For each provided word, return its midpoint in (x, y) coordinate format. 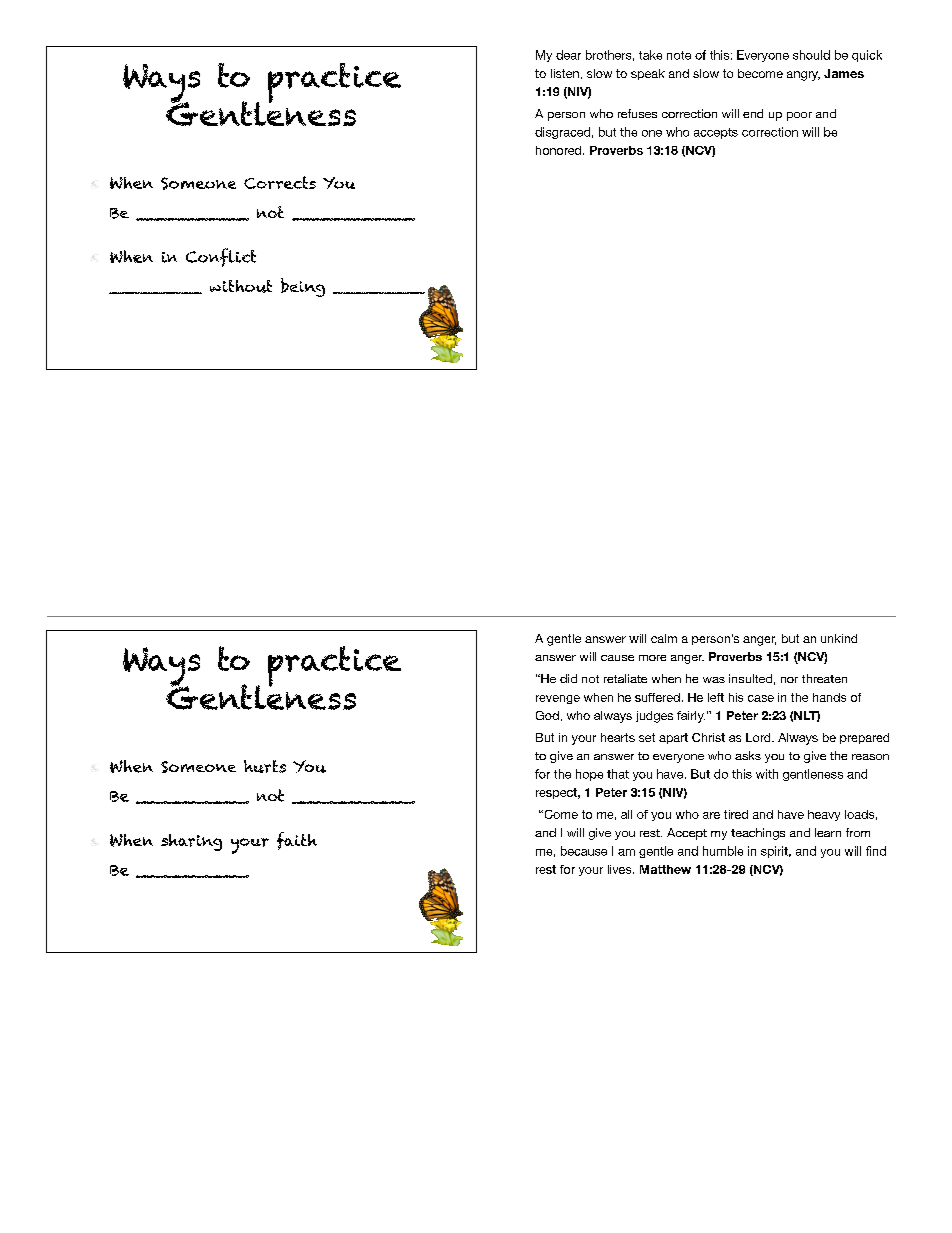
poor (799, 116)
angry (803, 76)
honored (560, 150)
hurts (265, 766)
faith (297, 841)
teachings (758, 834)
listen (565, 73)
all (626, 814)
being (303, 287)
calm (664, 638)
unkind (839, 638)
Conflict (221, 257)
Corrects (280, 182)
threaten (824, 678)
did (568, 678)
